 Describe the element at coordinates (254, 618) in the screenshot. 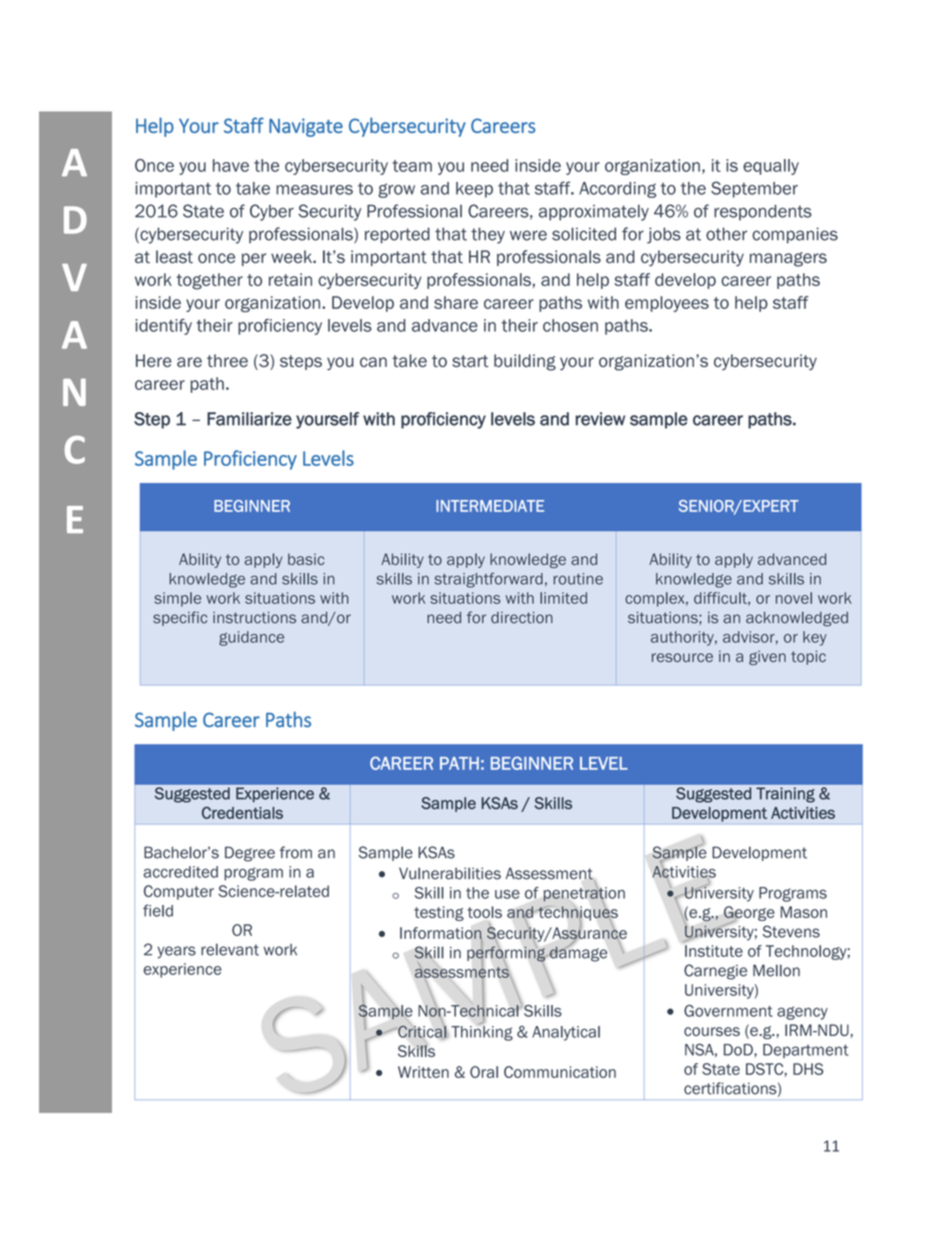

I see `instructions` at that location.
